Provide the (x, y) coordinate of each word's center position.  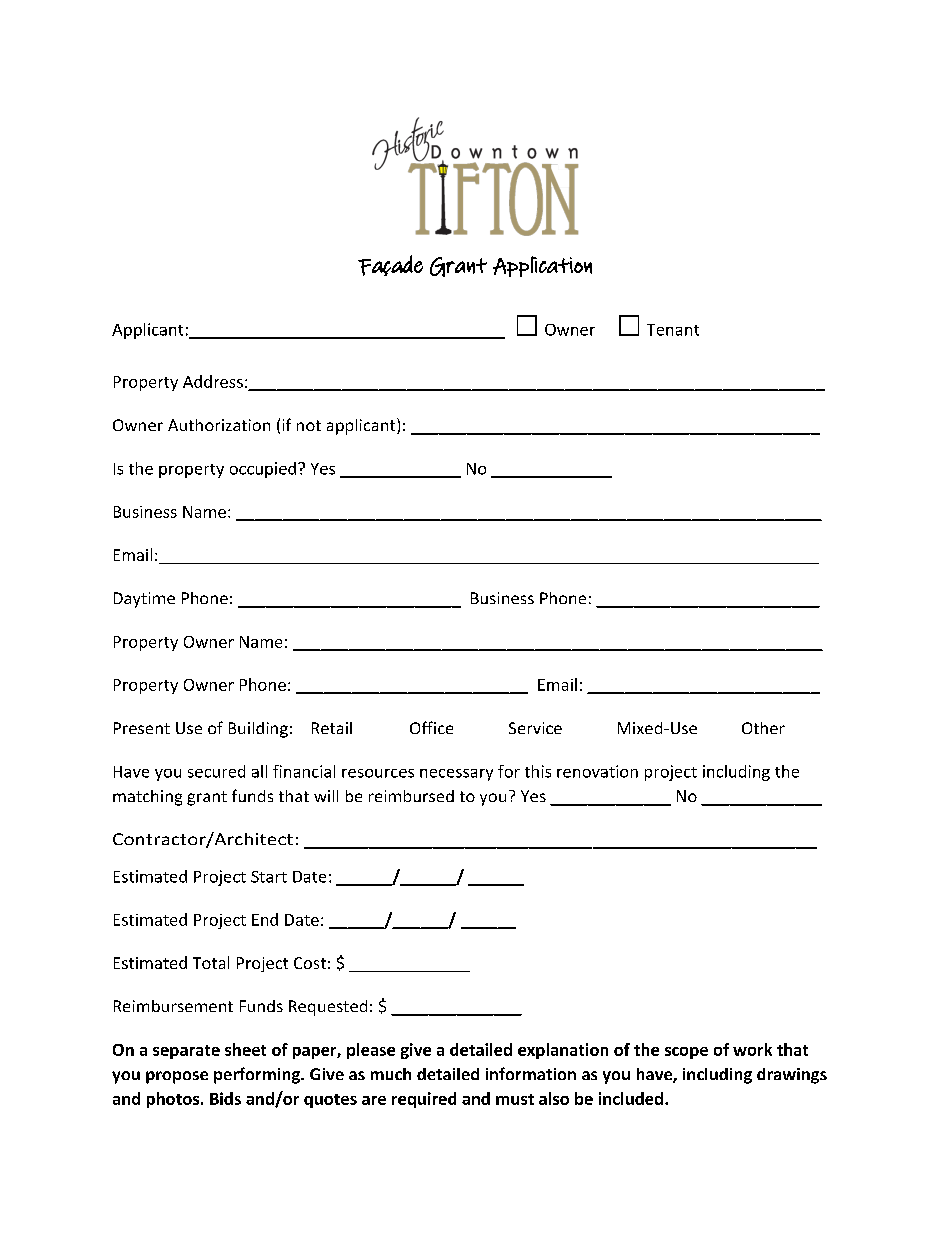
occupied (263, 470)
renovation (597, 771)
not (309, 425)
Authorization (219, 425)
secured (216, 771)
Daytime (144, 600)
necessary (456, 775)
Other (763, 728)
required (424, 1100)
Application (542, 266)
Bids (225, 1098)
